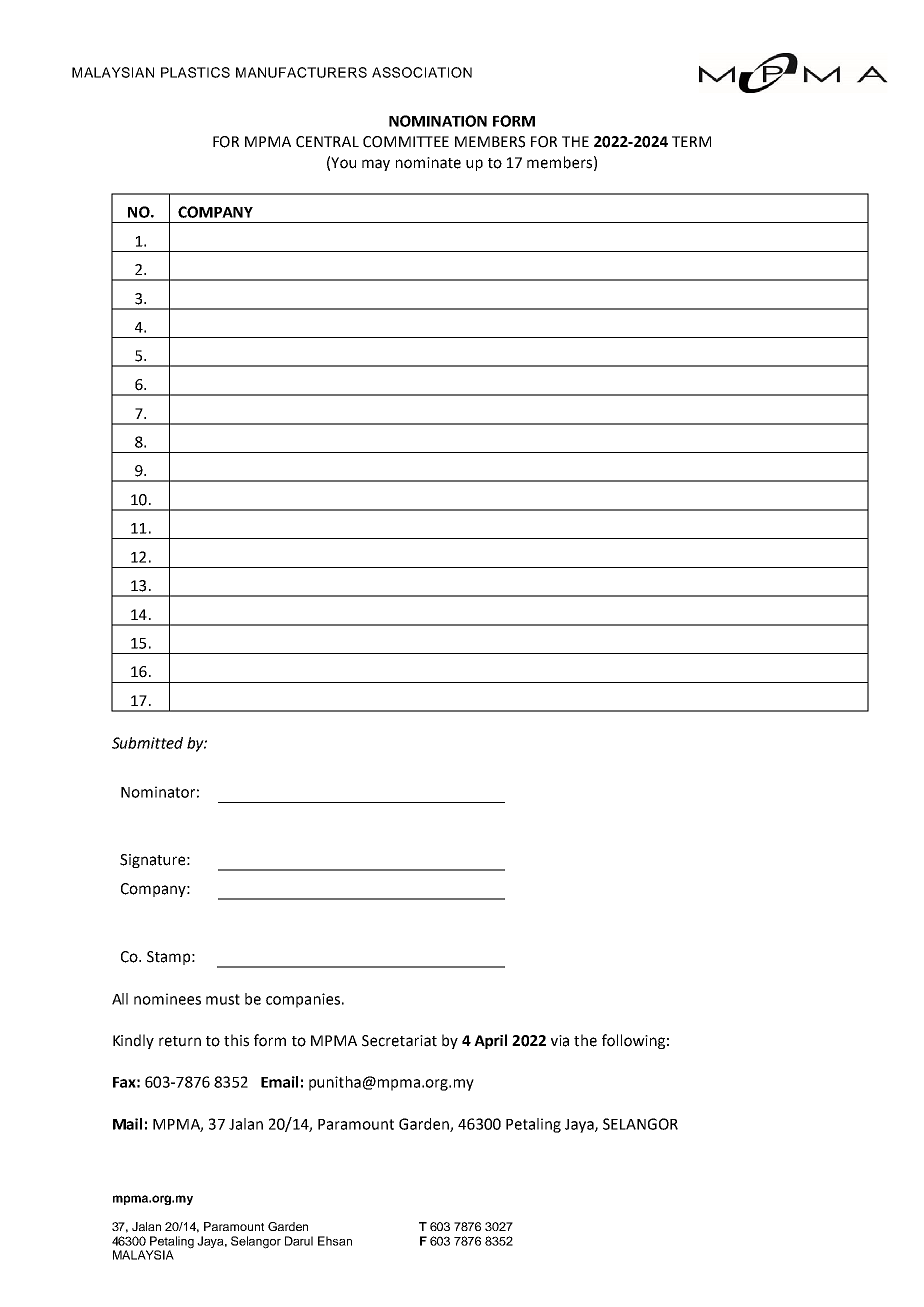  What do you see at coordinates (376, 165) in the screenshot?
I see `may` at bounding box center [376, 165].
